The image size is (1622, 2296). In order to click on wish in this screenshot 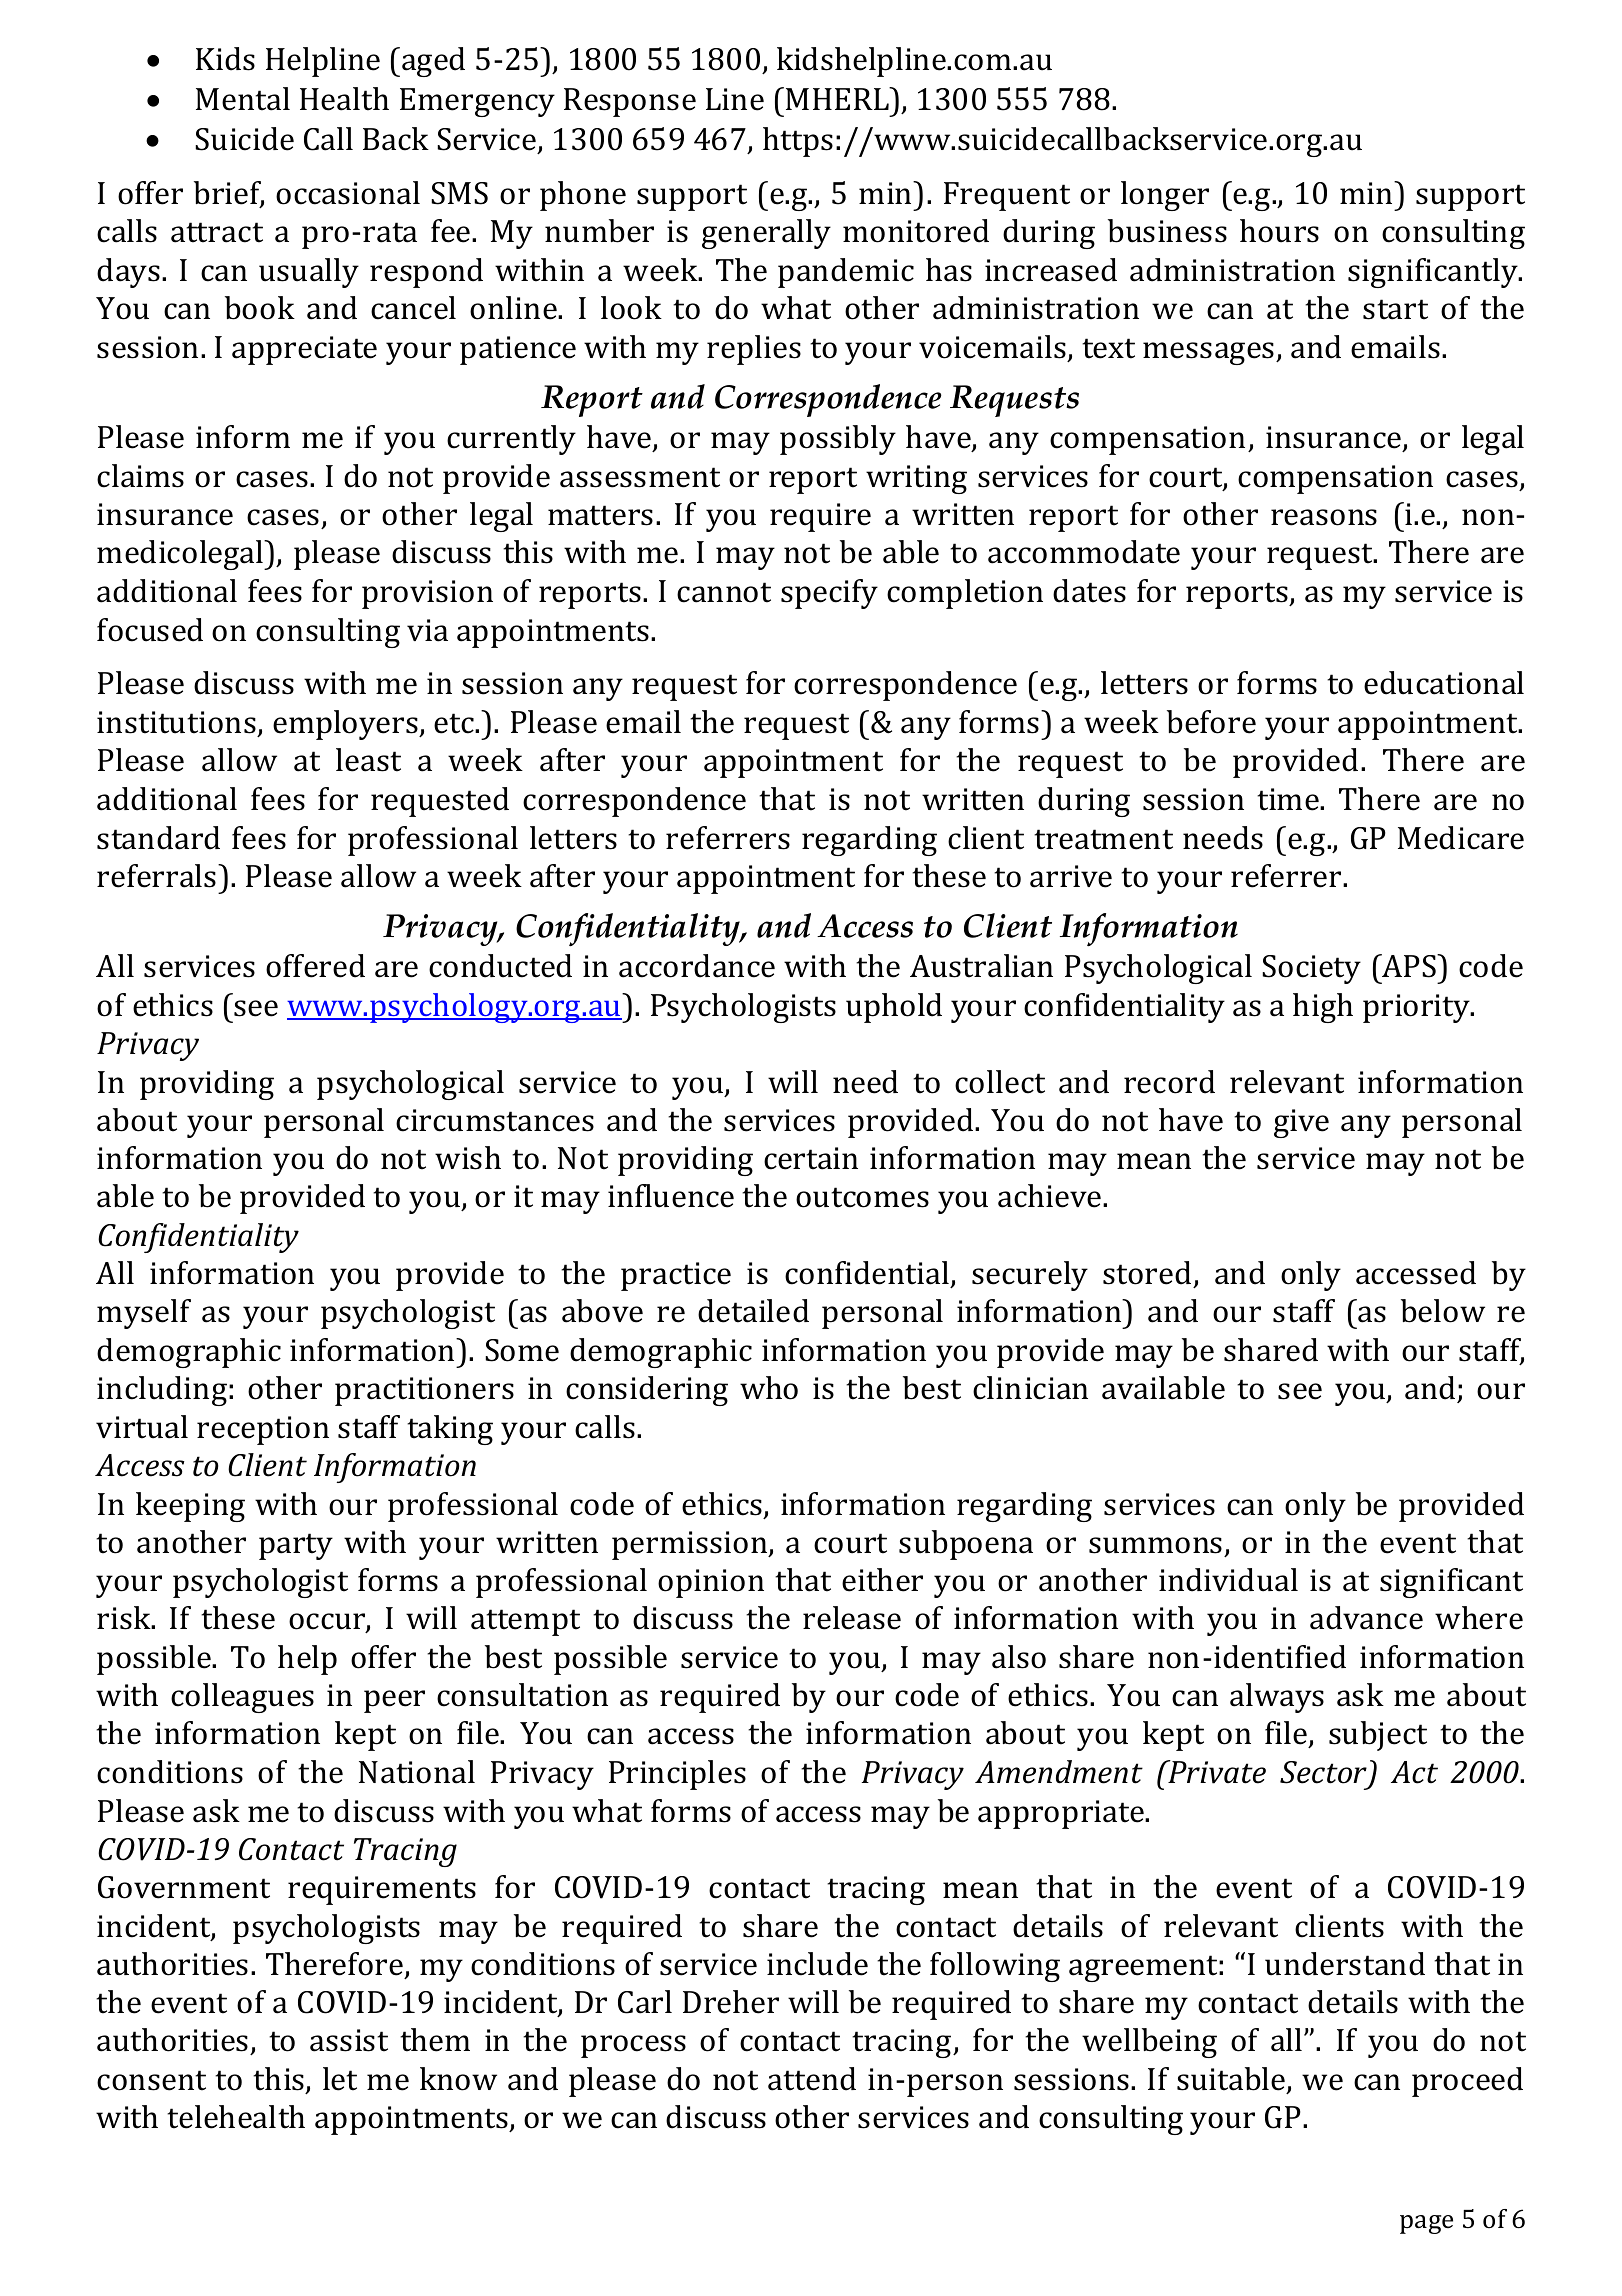, I will do `click(468, 1158)`.
